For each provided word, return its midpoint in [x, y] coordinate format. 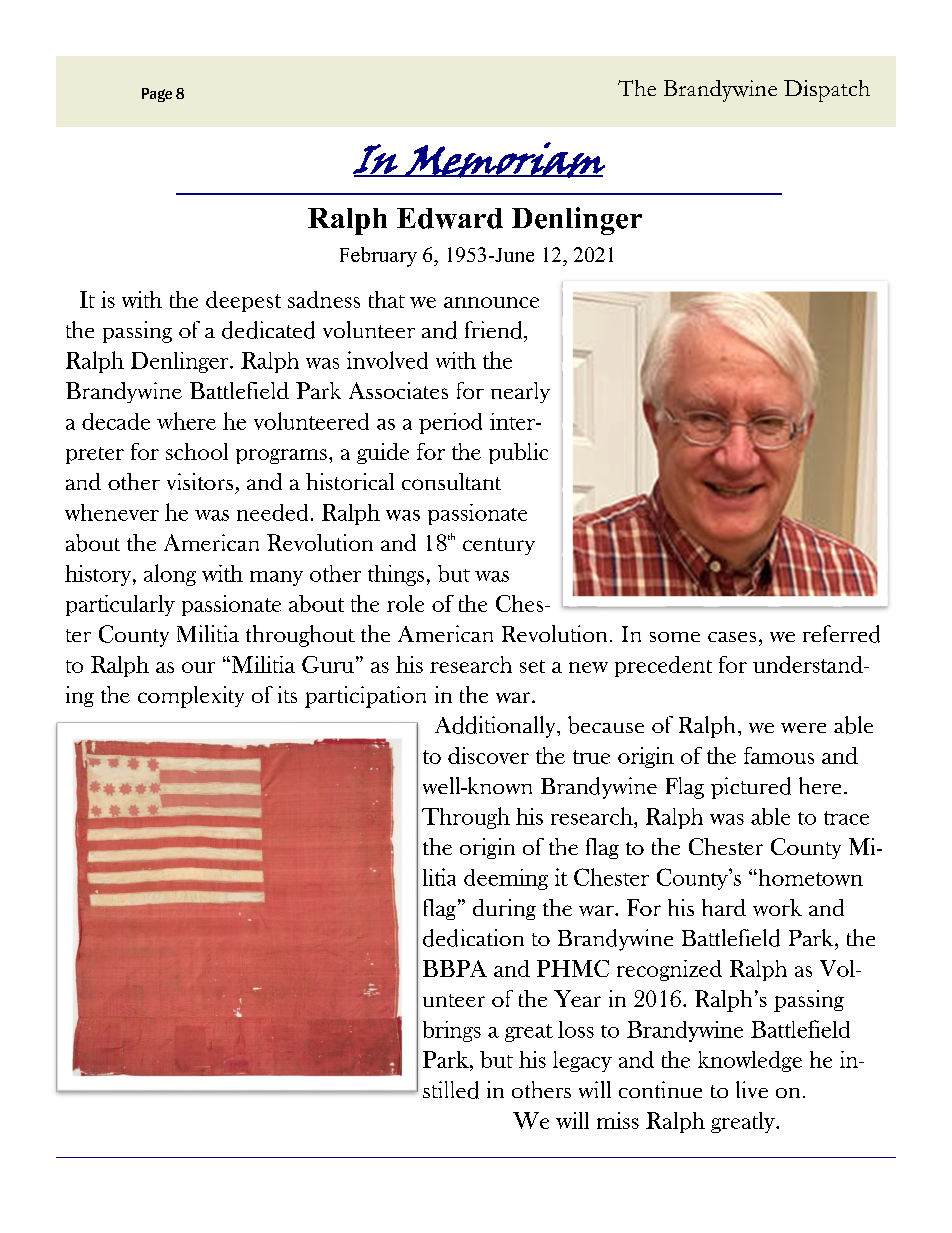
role [405, 603]
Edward [450, 218]
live [752, 1089]
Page [157, 95]
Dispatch [827, 91]
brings [452, 1031]
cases [732, 637]
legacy [582, 1061]
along [170, 575]
